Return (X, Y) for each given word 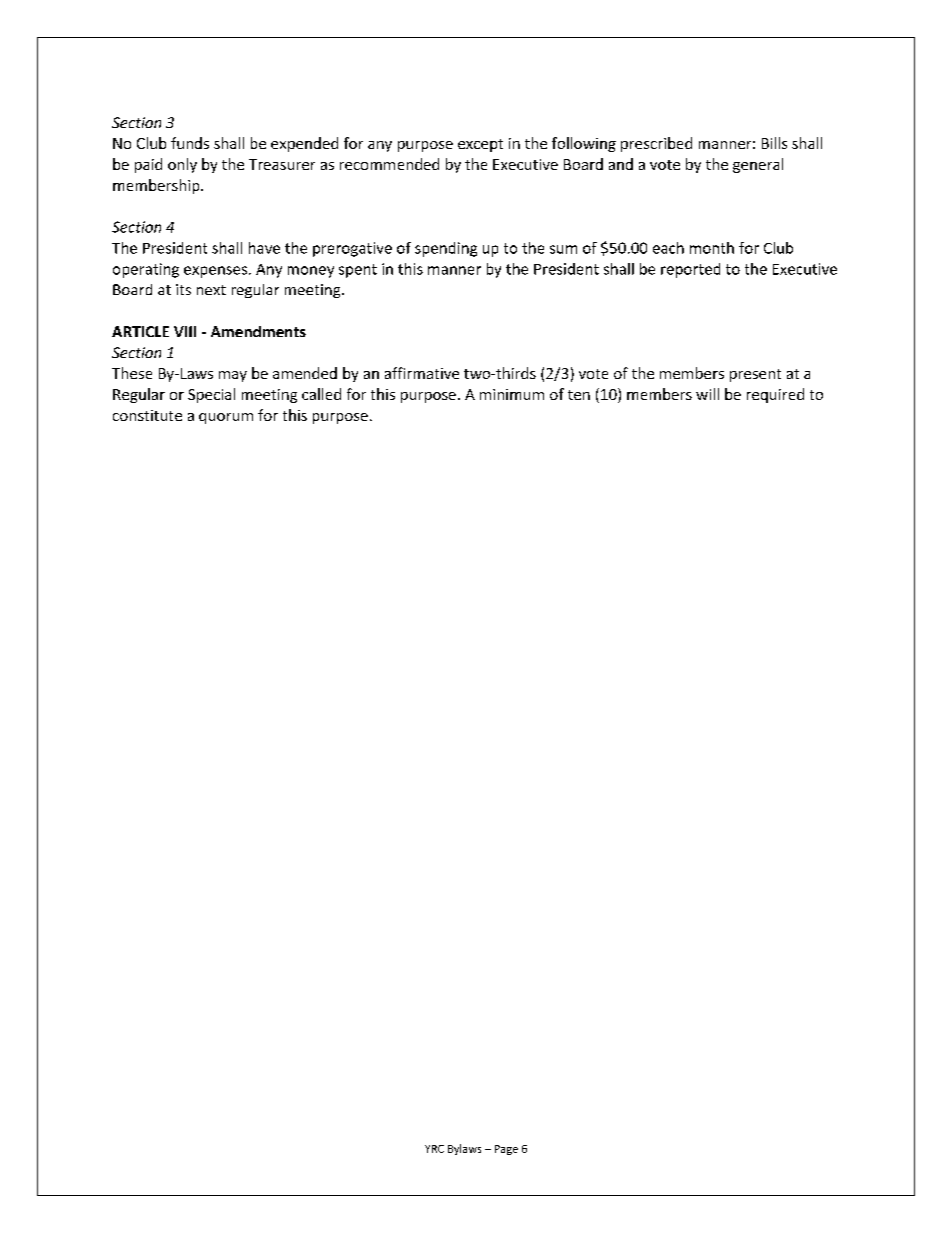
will (707, 394)
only (182, 165)
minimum (512, 394)
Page (506, 1150)
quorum (226, 418)
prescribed (656, 144)
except (480, 145)
